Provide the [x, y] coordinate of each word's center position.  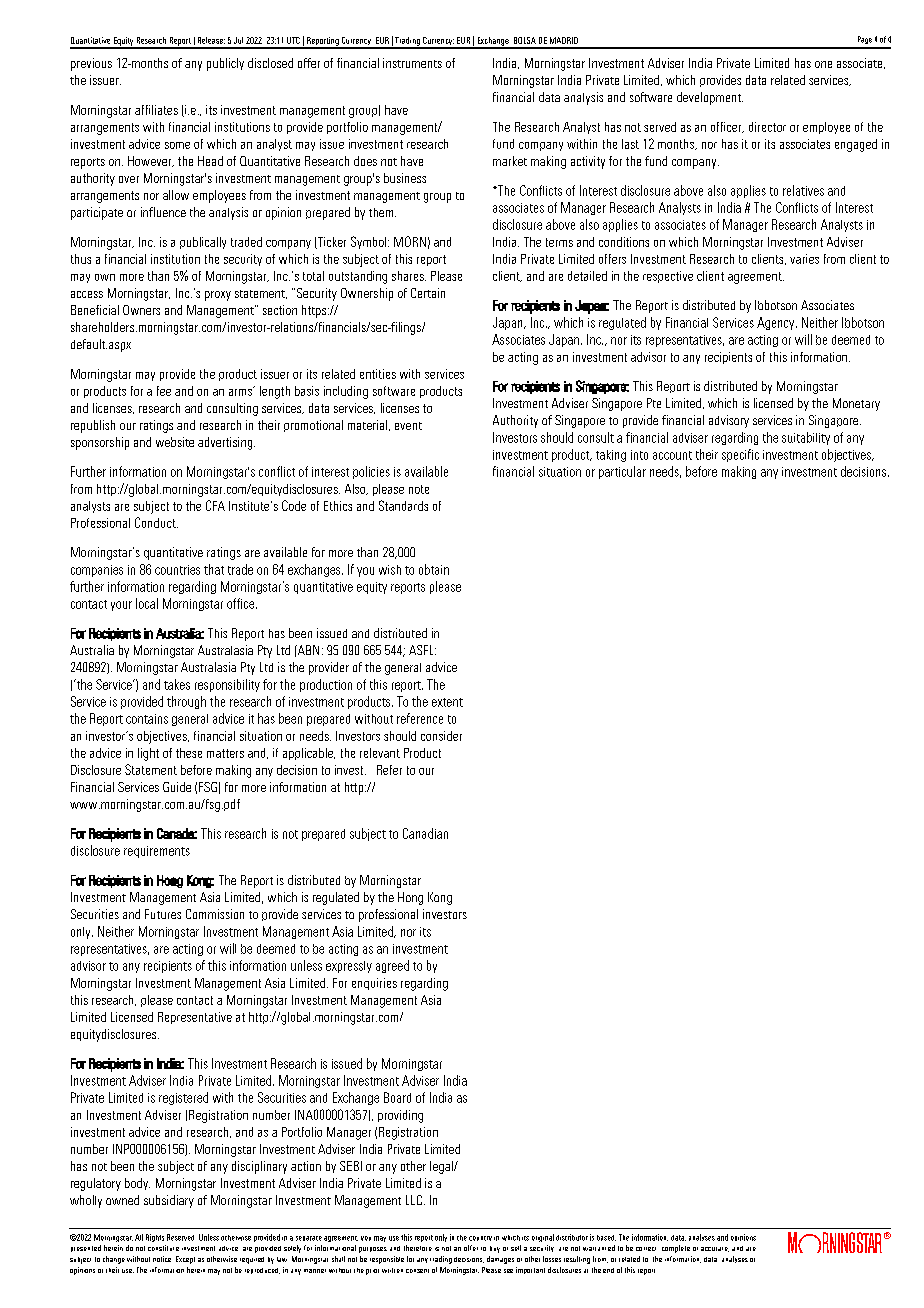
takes [177, 684]
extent [447, 702]
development [710, 98]
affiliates [156, 110]
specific [740, 455]
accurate [715, 1249]
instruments [412, 63]
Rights [155, 1238]
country [480, 1238]
